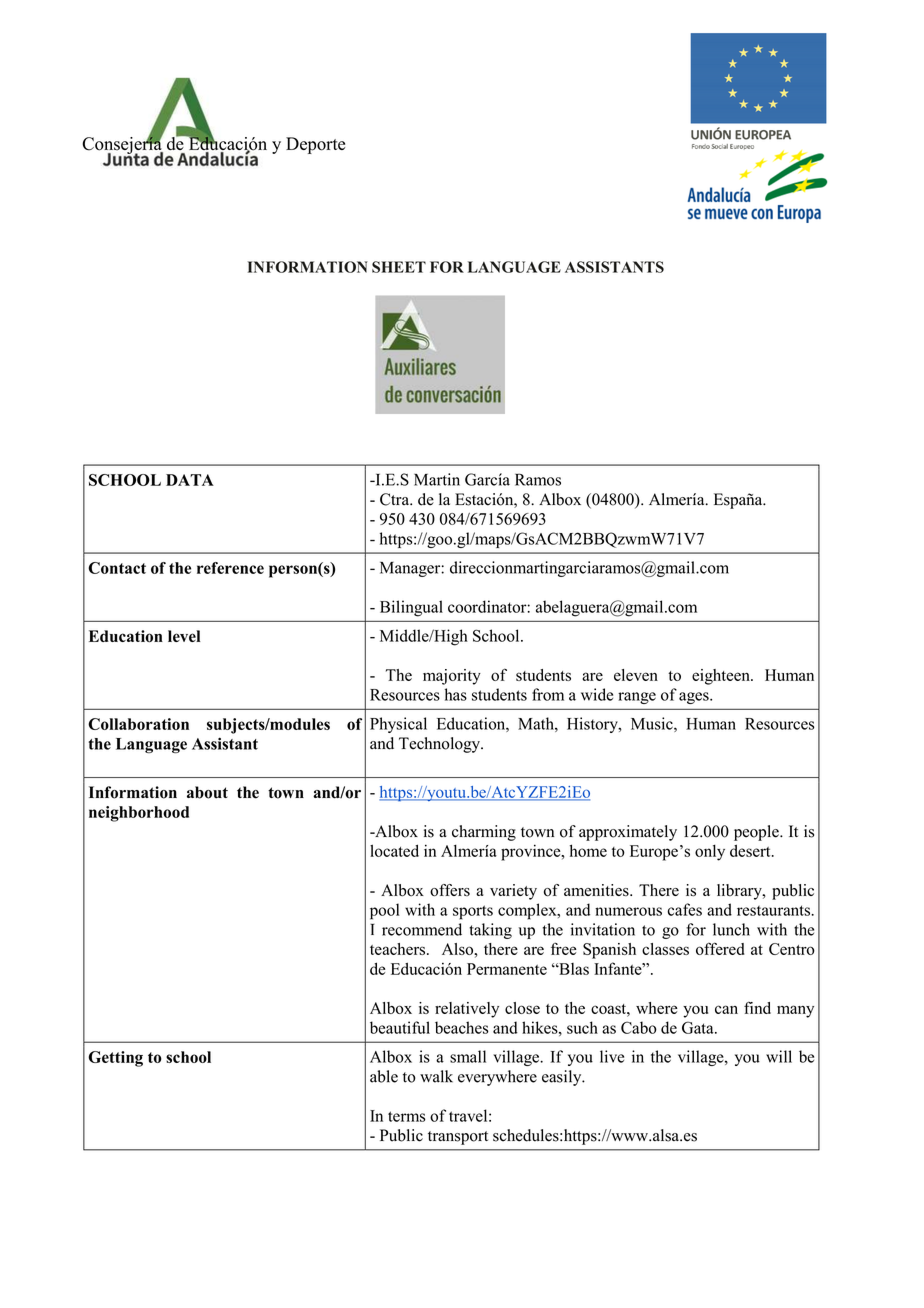  I want to click on DATA, so click(190, 480).
